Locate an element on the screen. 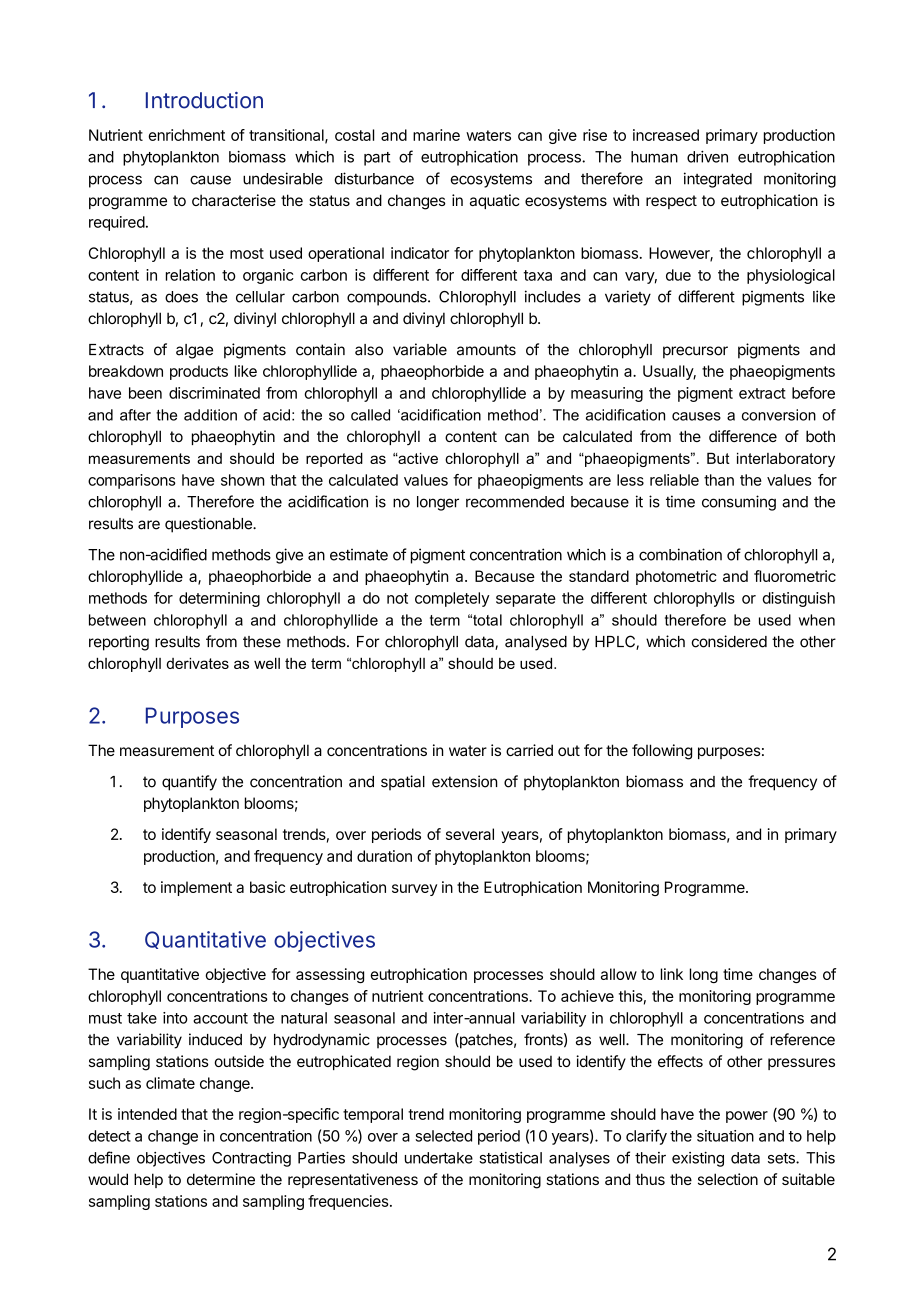 This screenshot has height=1308, width=924. marine is located at coordinates (436, 135).
